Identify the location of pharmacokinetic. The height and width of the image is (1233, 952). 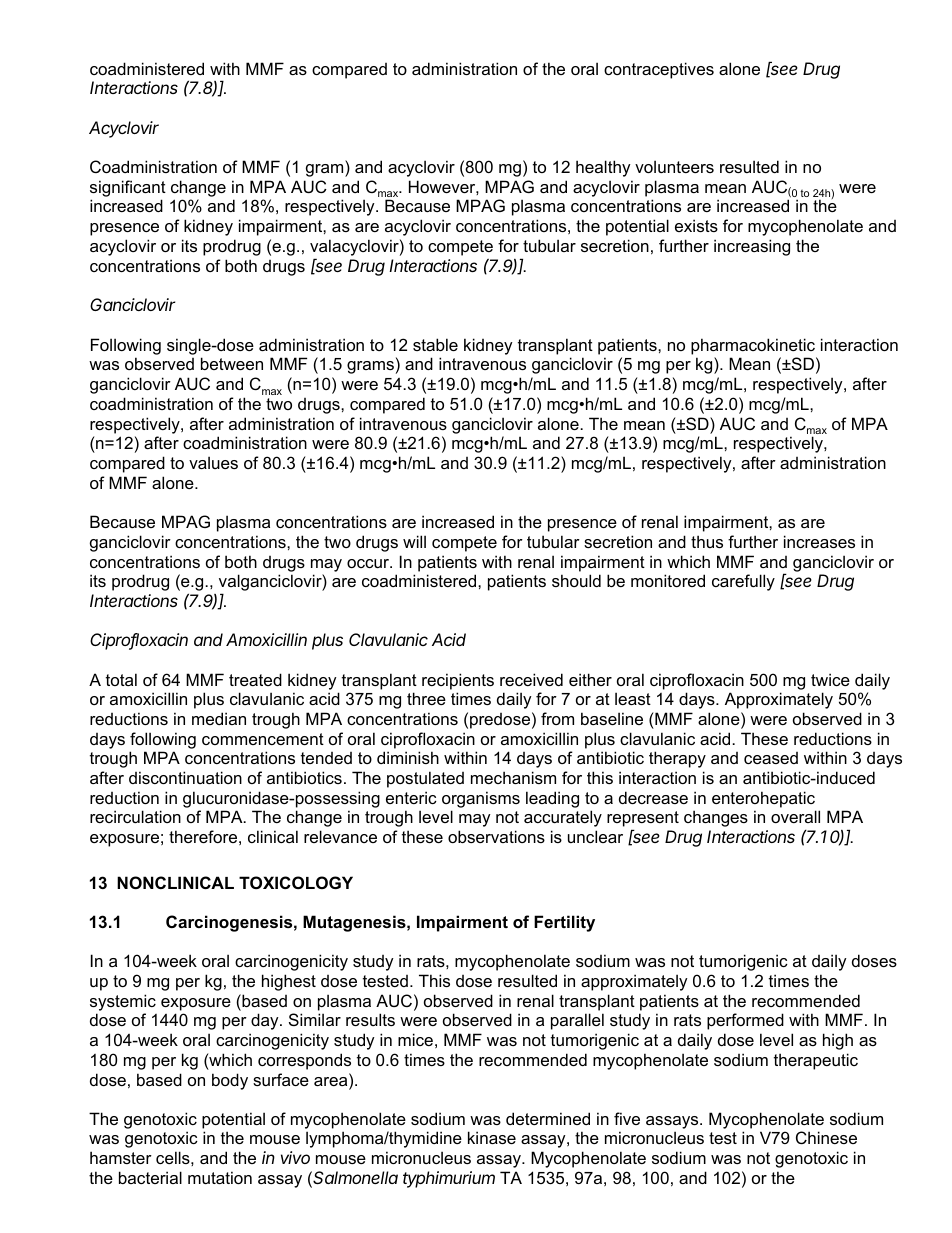
(753, 346).
